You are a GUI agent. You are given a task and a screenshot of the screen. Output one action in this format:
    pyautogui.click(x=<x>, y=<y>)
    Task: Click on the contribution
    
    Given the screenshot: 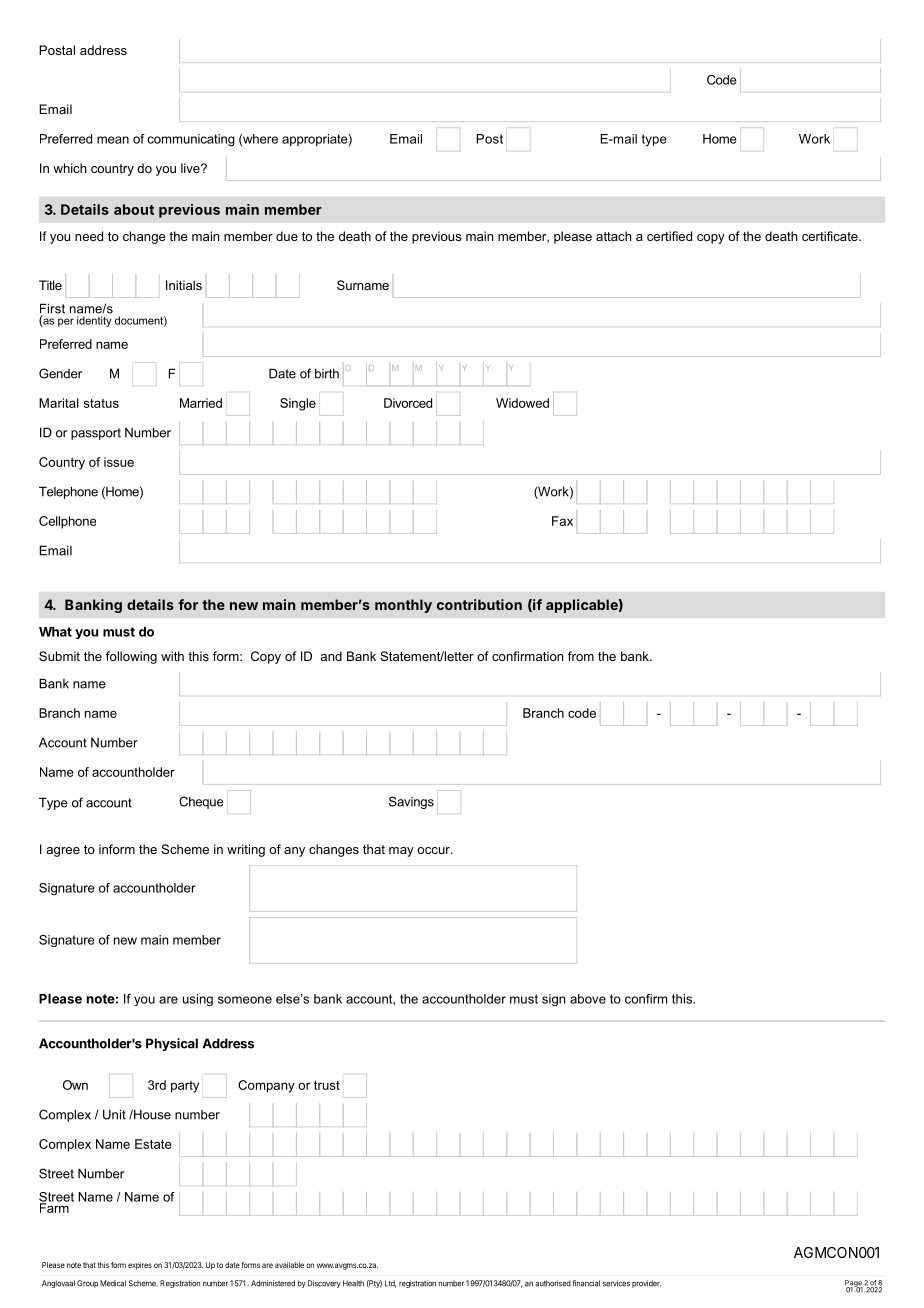 What is the action you would take?
    pyautogui.click(x=479, y=604)
